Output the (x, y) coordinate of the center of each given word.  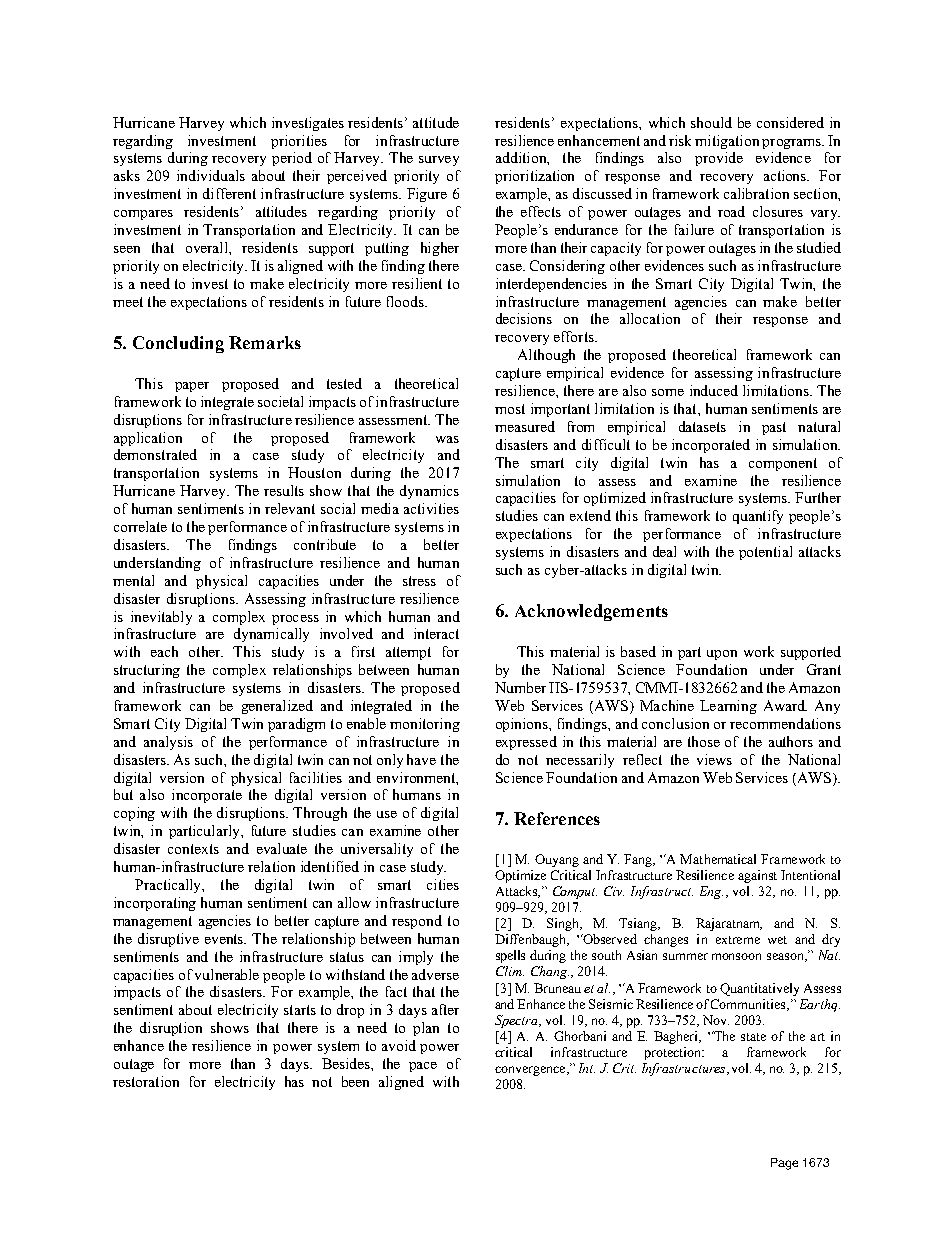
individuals (211, 175)
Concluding (178, 344)
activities (431, 508)
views (714, 759)
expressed (526, 743)
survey (439, 161)
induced (714, 390)
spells (510, 956)
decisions (524, 318)
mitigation (727, 142)
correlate (140, 526)
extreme (738, 940)
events (225, 939)
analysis (168, 743)
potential (765, 553)
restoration (146, 1081)
